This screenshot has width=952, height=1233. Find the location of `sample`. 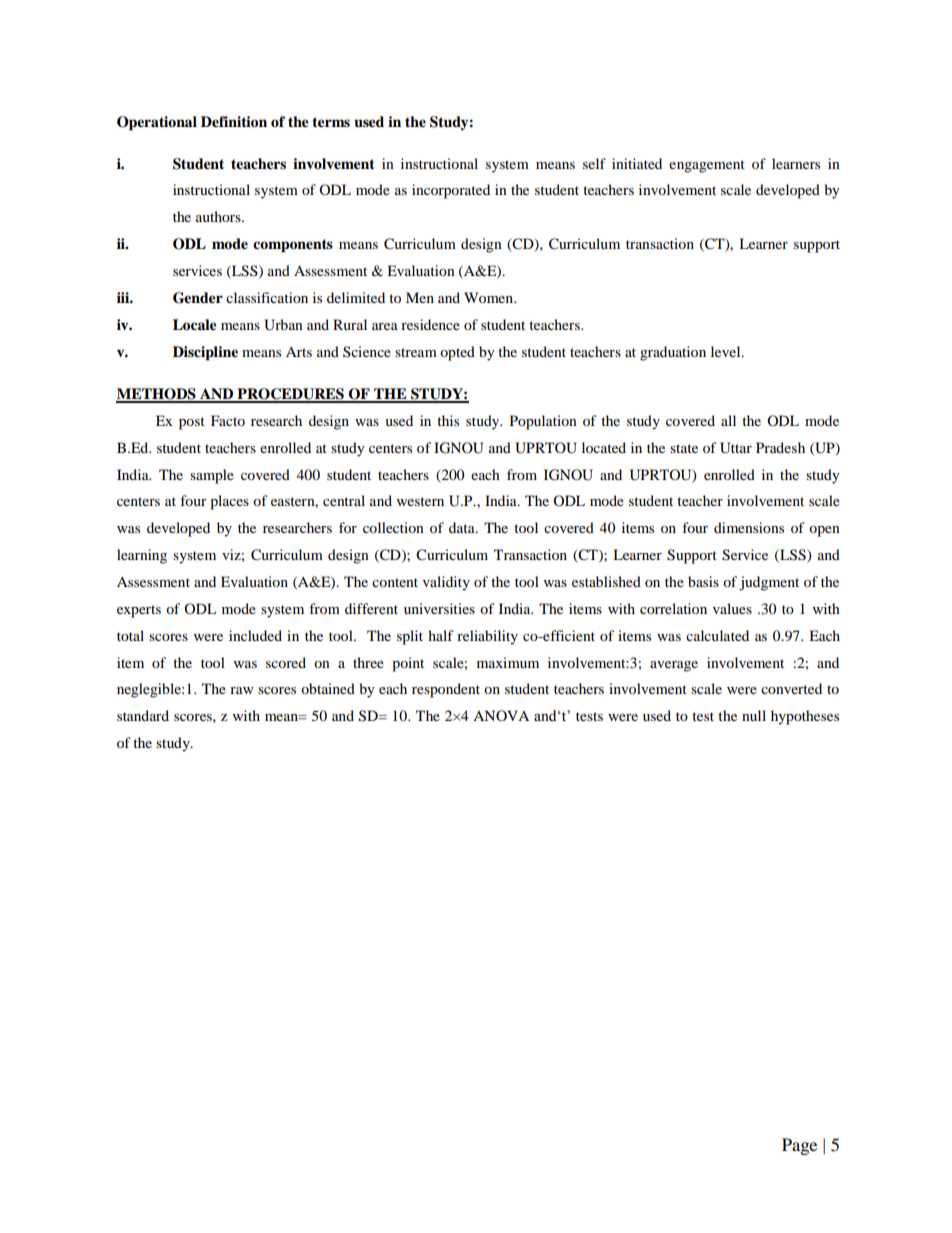

sample is located at coordinates (212, 476).
